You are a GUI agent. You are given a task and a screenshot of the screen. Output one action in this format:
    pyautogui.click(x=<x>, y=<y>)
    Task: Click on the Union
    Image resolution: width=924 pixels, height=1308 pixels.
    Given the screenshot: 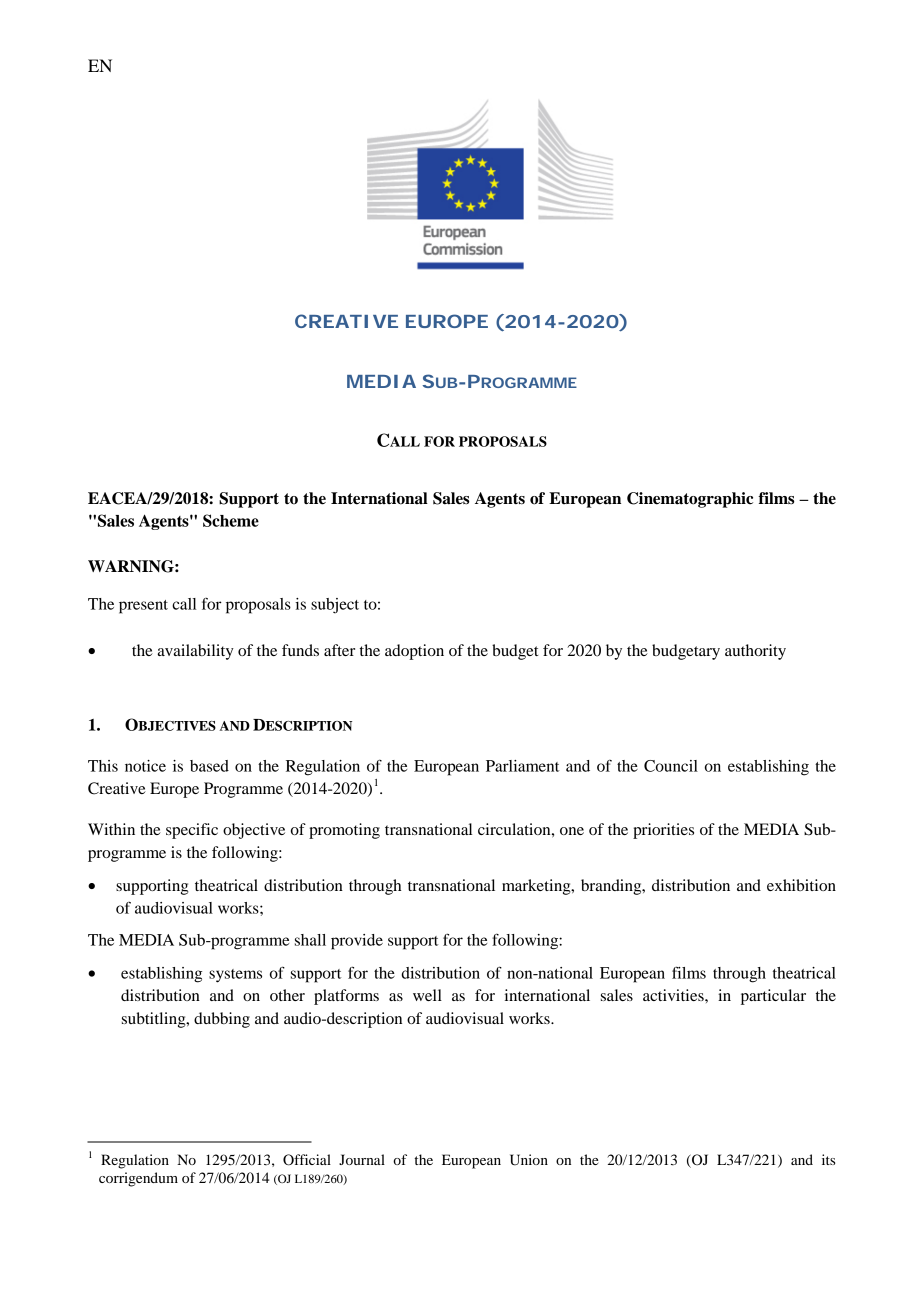 What is the action you would take?
    pyautogui.click(x=529, y=1160)
